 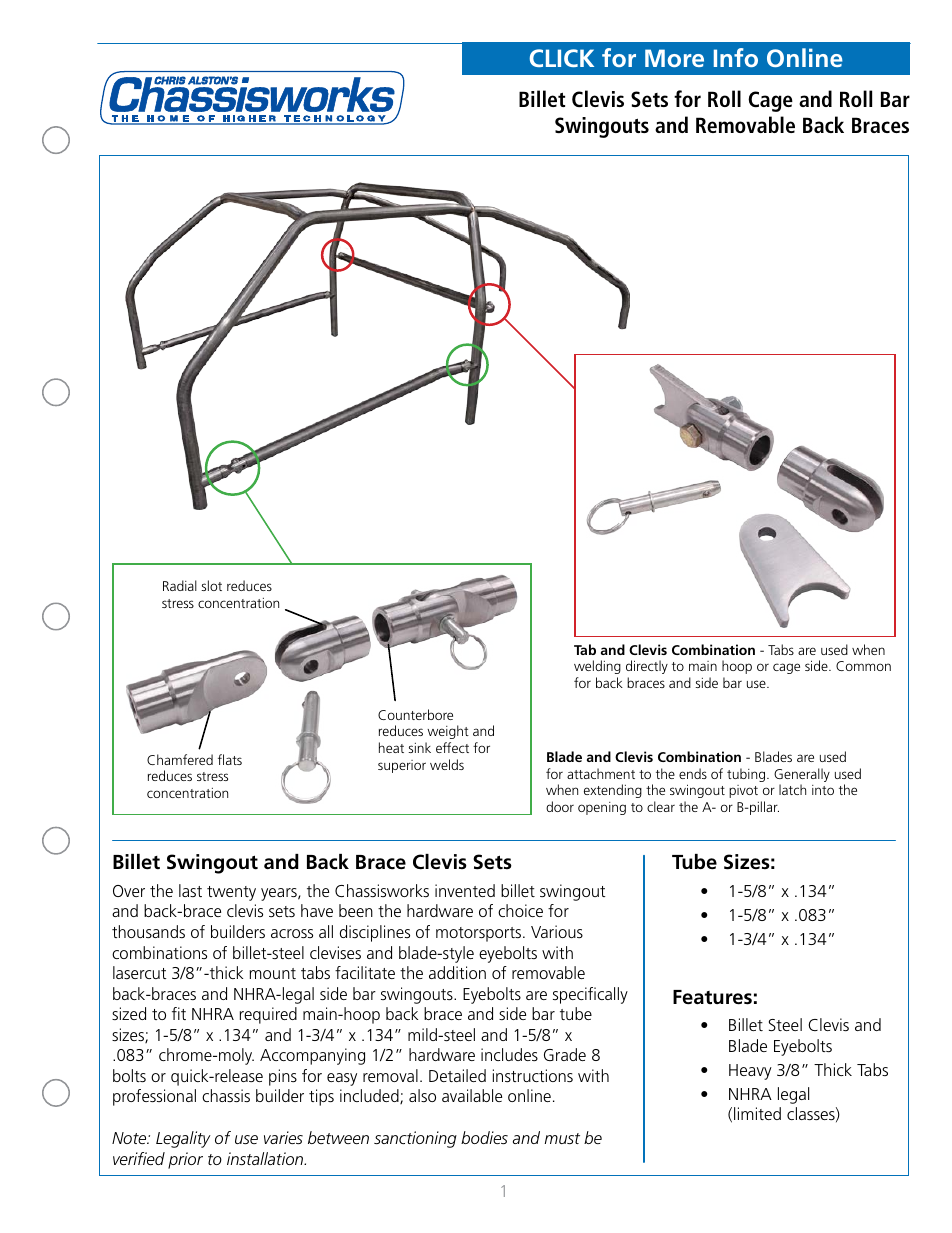 What do you see at coordinates (674, 58) in the screenshot?
I see `More` at bounding box center [674, 58].
